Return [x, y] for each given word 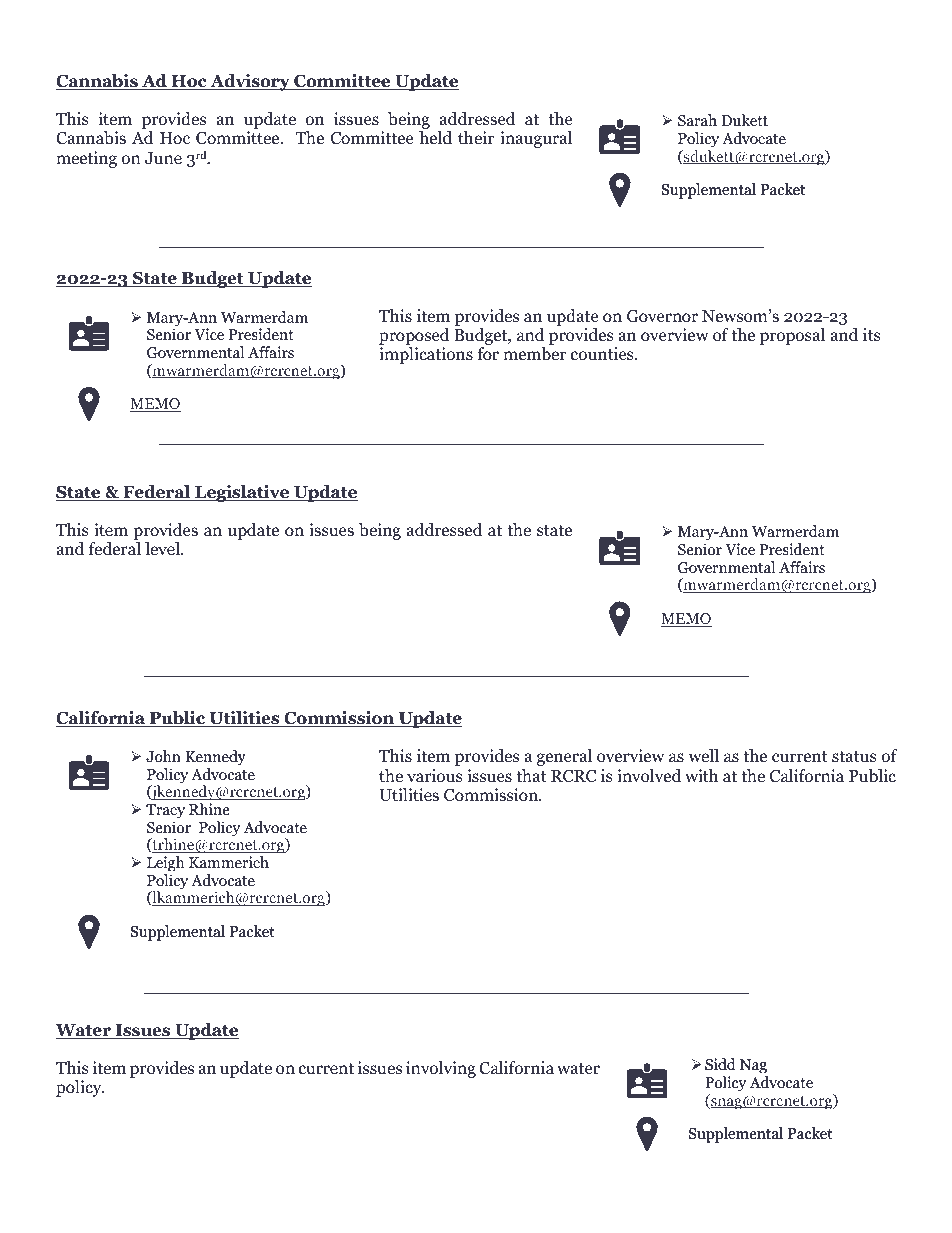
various [435, 776]
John [163, 756]
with [701, 775]
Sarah [697, 120]
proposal [792, 336]
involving [441, 1069]
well [703, 756]
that [531, 775]
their [476, 138]
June [163, 158]
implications [426, 355]
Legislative [242, 493]
